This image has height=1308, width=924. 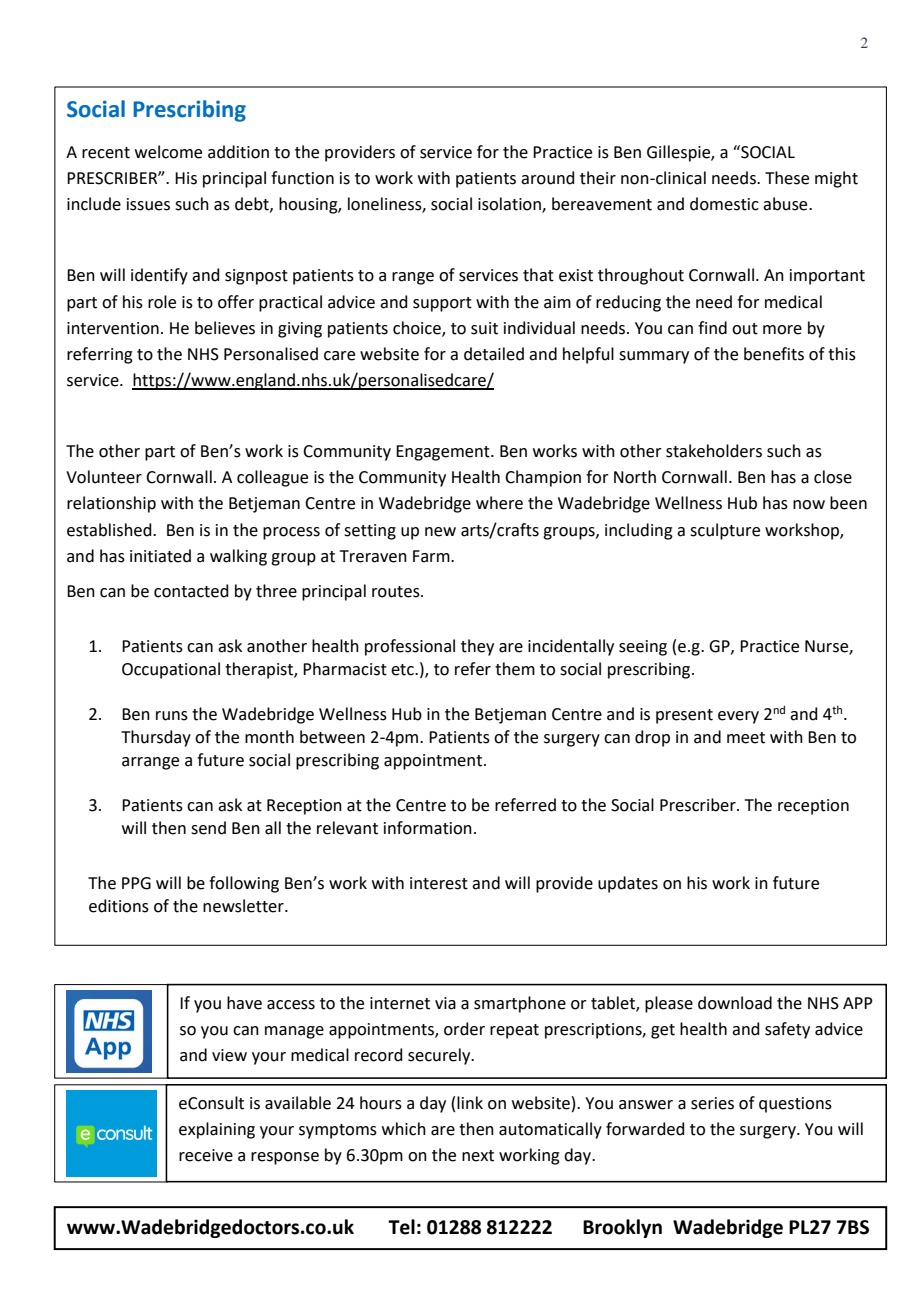 I want to click on next, so click(x=478, y=1156).
